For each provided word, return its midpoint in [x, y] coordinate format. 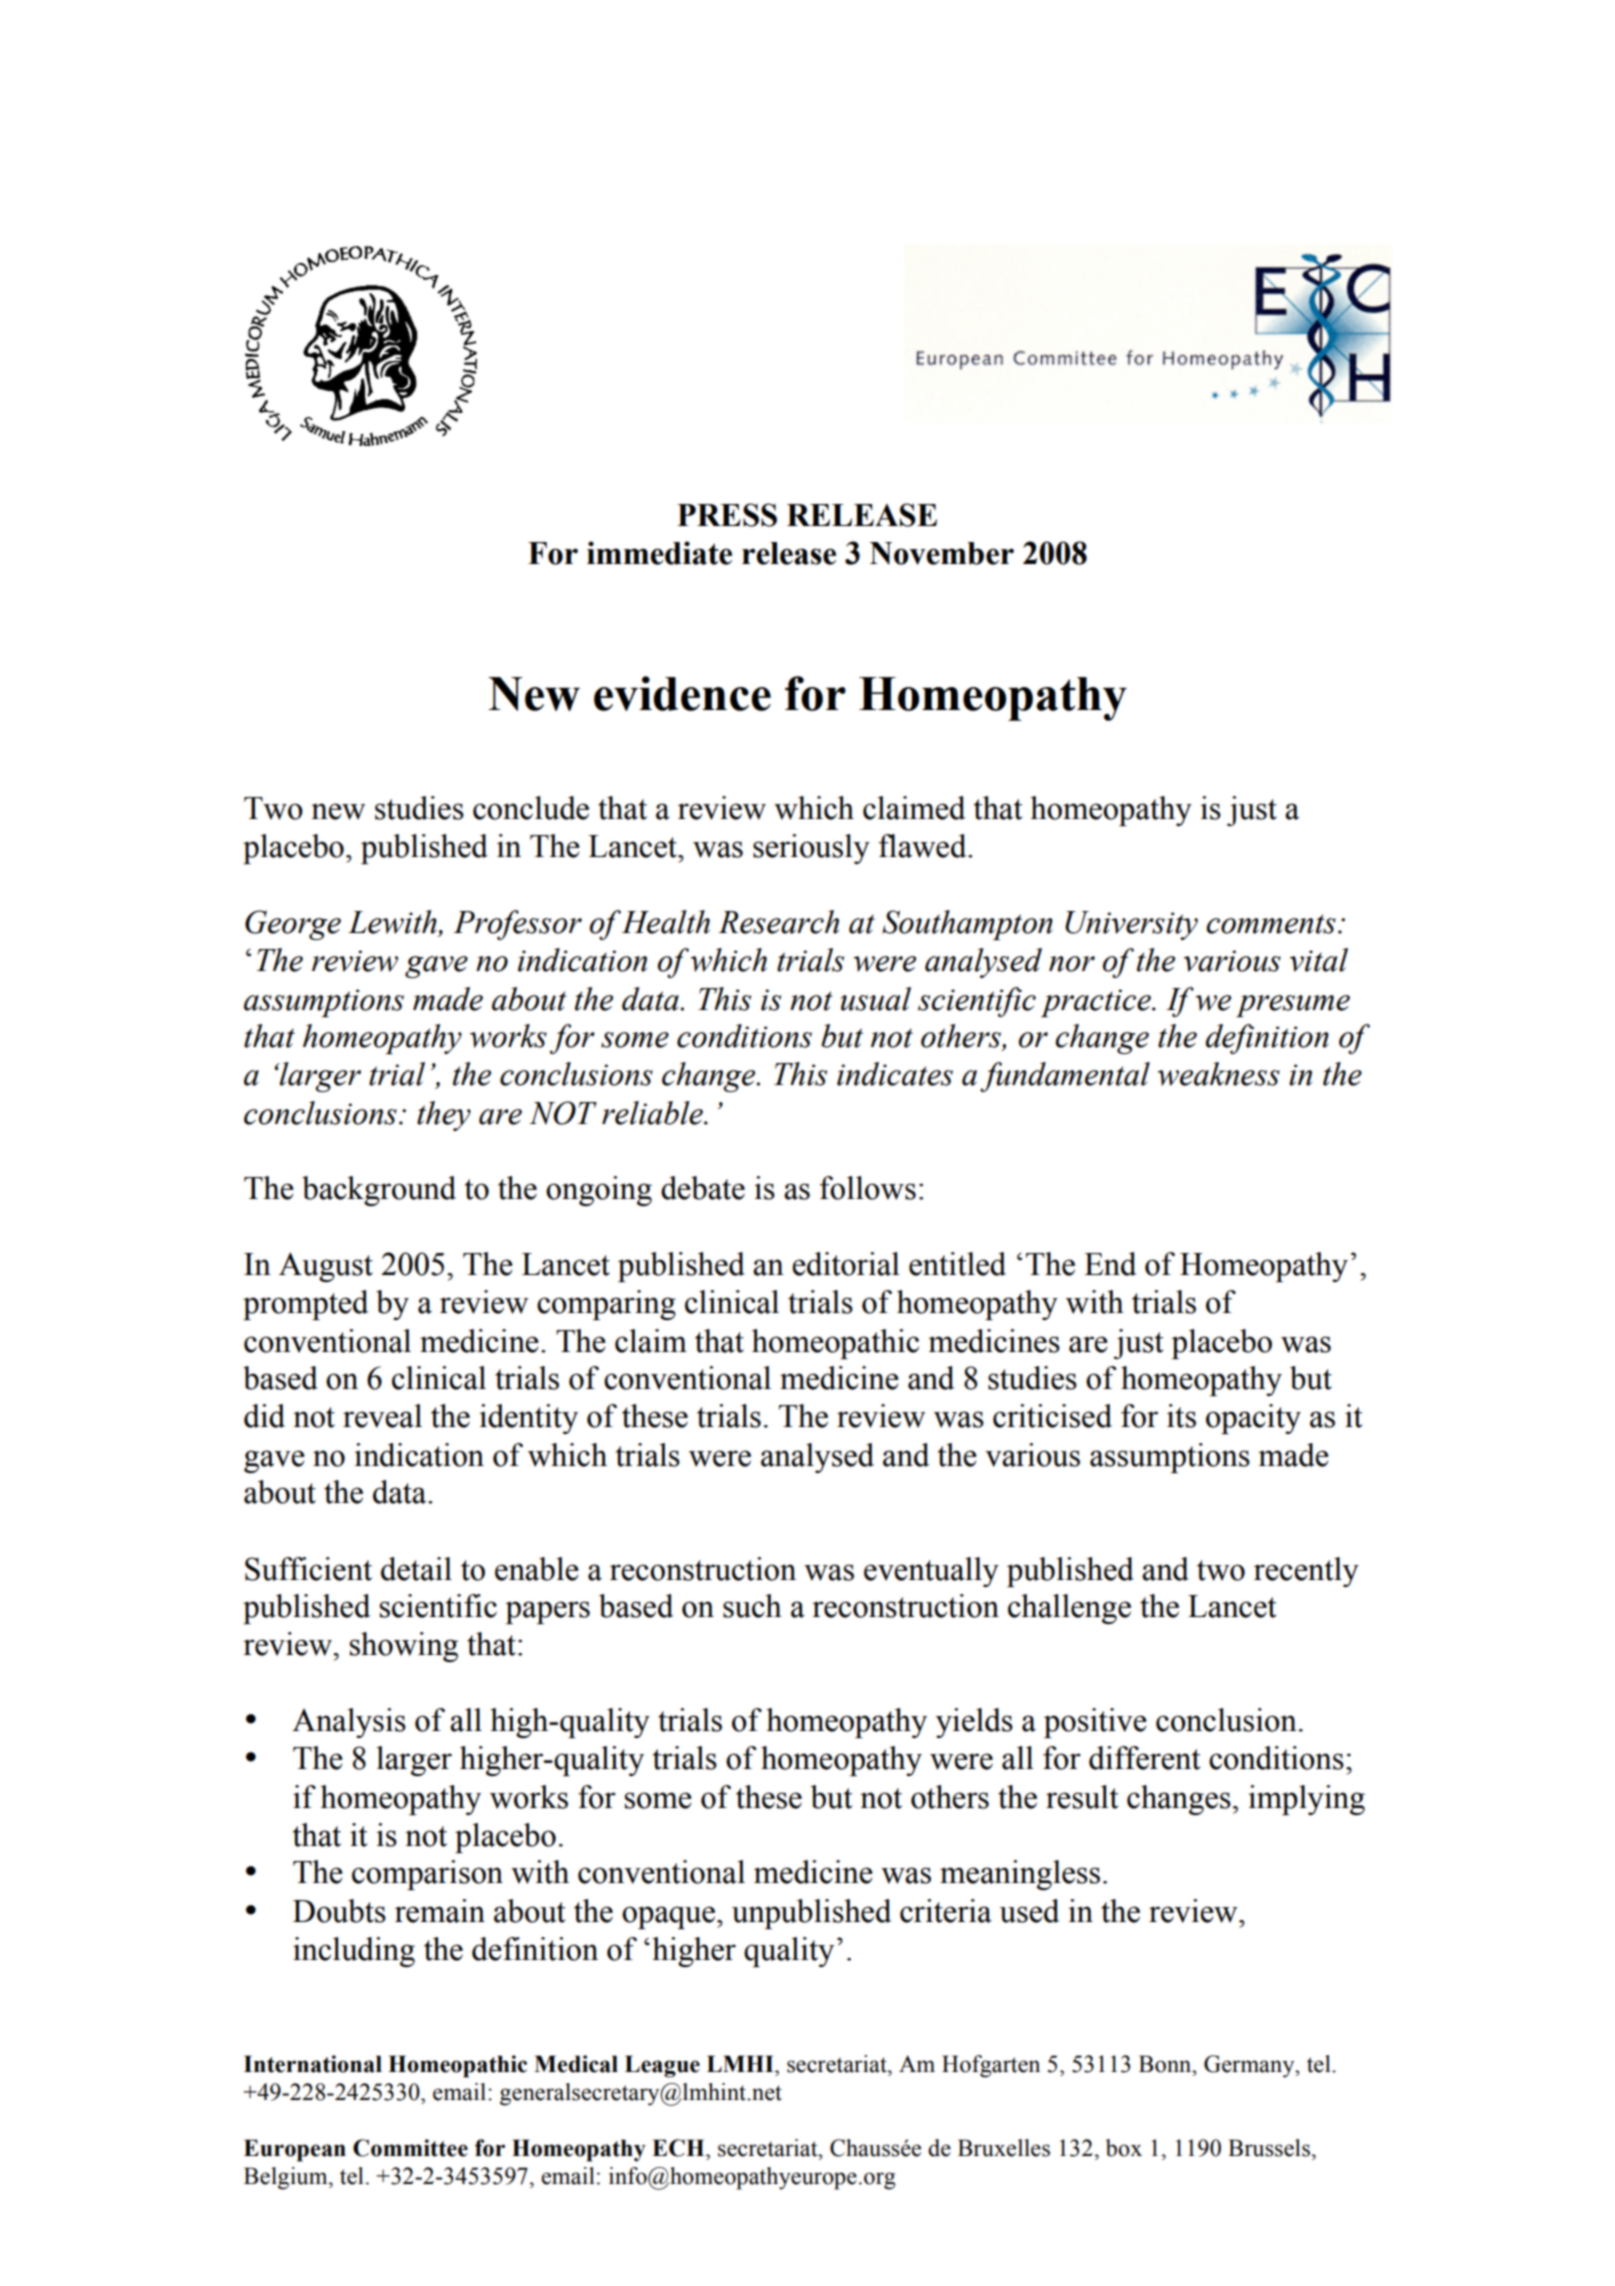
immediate [659, 553]
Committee [410, 2148]
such [752, 1606]
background [379, 1191]
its [1181, 1416]
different [1145, 1758]
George [293, 925]
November [942, 553]
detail [416, 1569]
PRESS [727, 515]
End [1110, 1264]
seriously [811, 849]
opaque [668, 1917]
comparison [427, 1875]
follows [868, 1188]
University [1131, 925]
